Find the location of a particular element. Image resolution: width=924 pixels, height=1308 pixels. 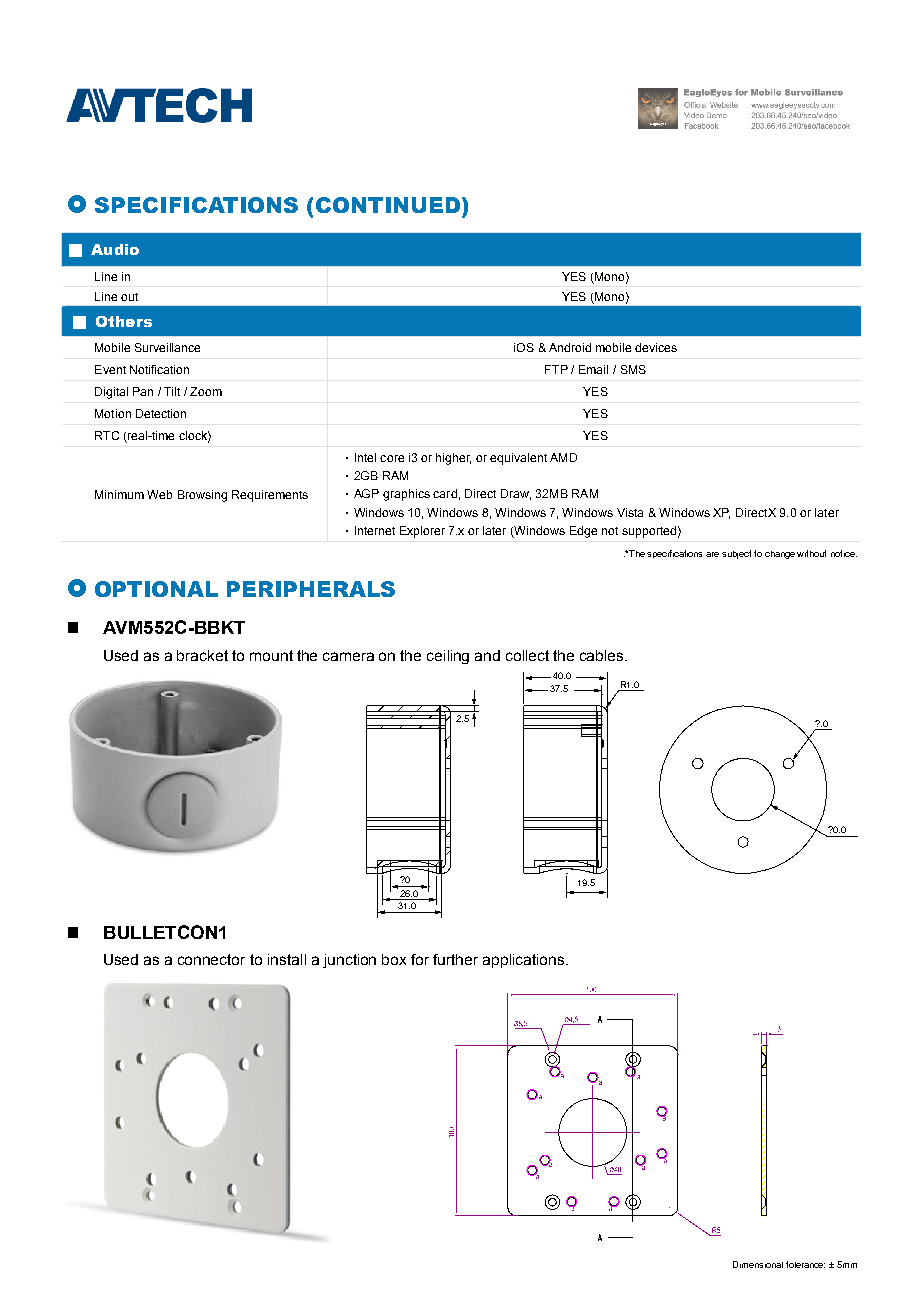

ceiling is located at coordinates (448, 657).
